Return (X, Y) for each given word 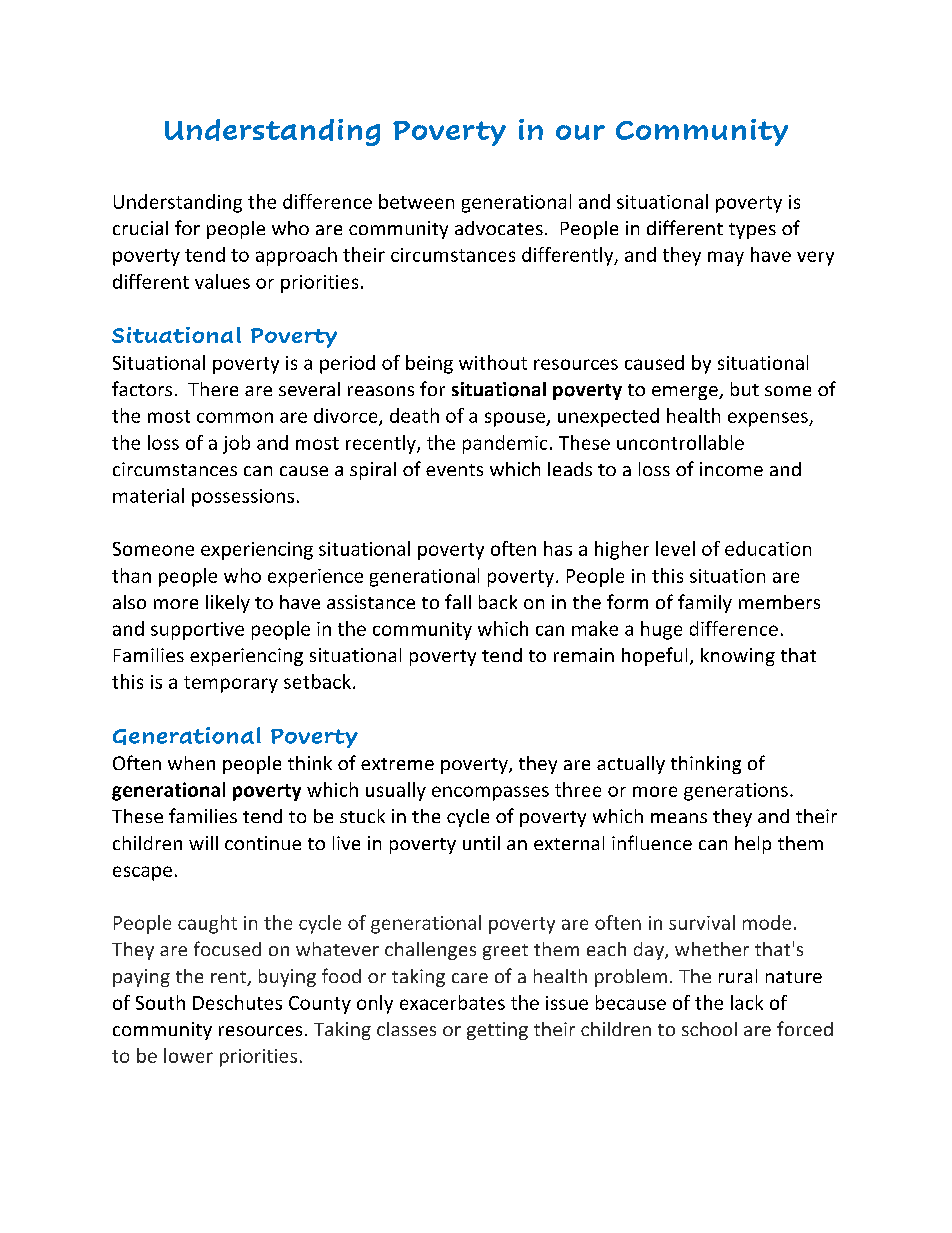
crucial (140, 228)
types (752, 231)
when (191, 763)
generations (736, 792)
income (731, 469)
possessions (243, 498)
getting (497, 1031)
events (454, 470)
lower (188, 1055)
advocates (499, 228)
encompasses (490, 793)
